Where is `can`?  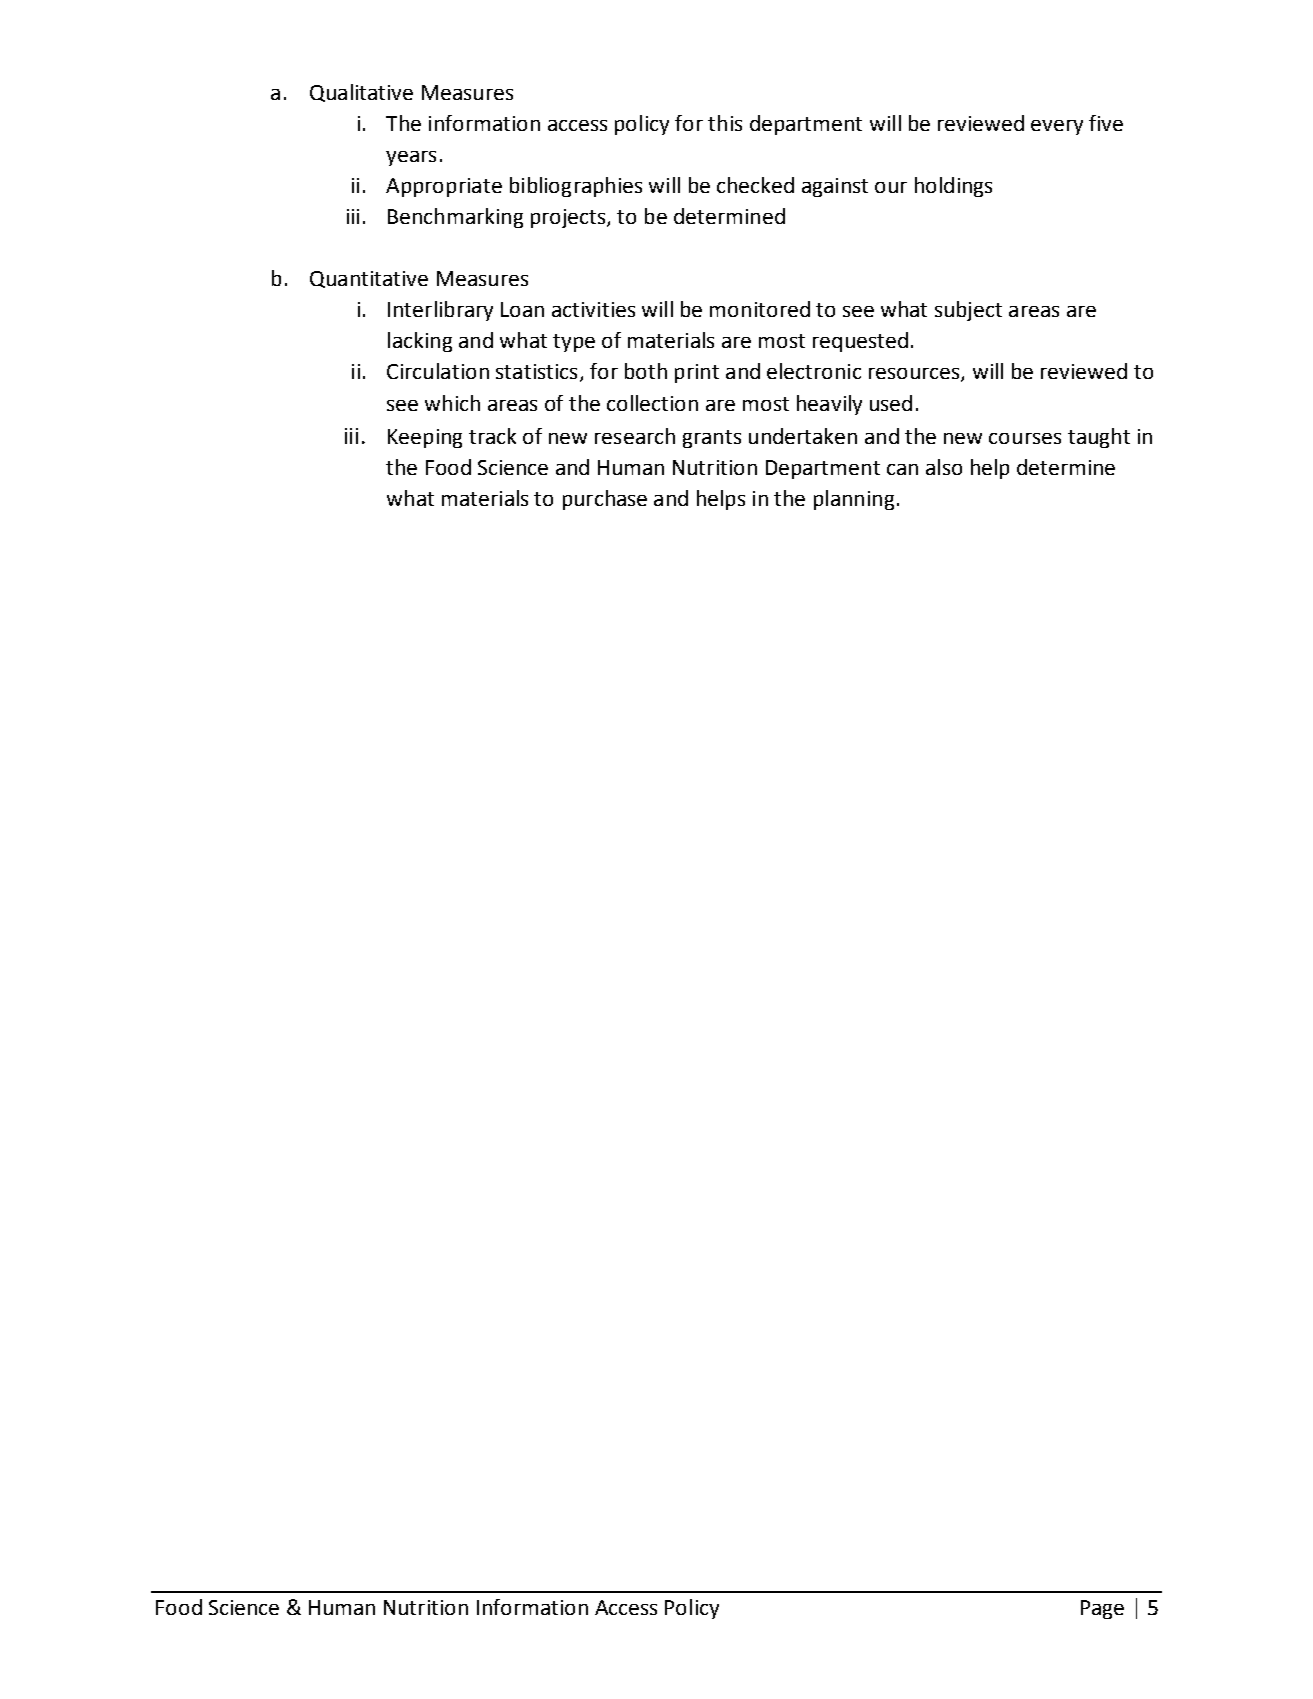
can is located at coordinates (902, 469).
